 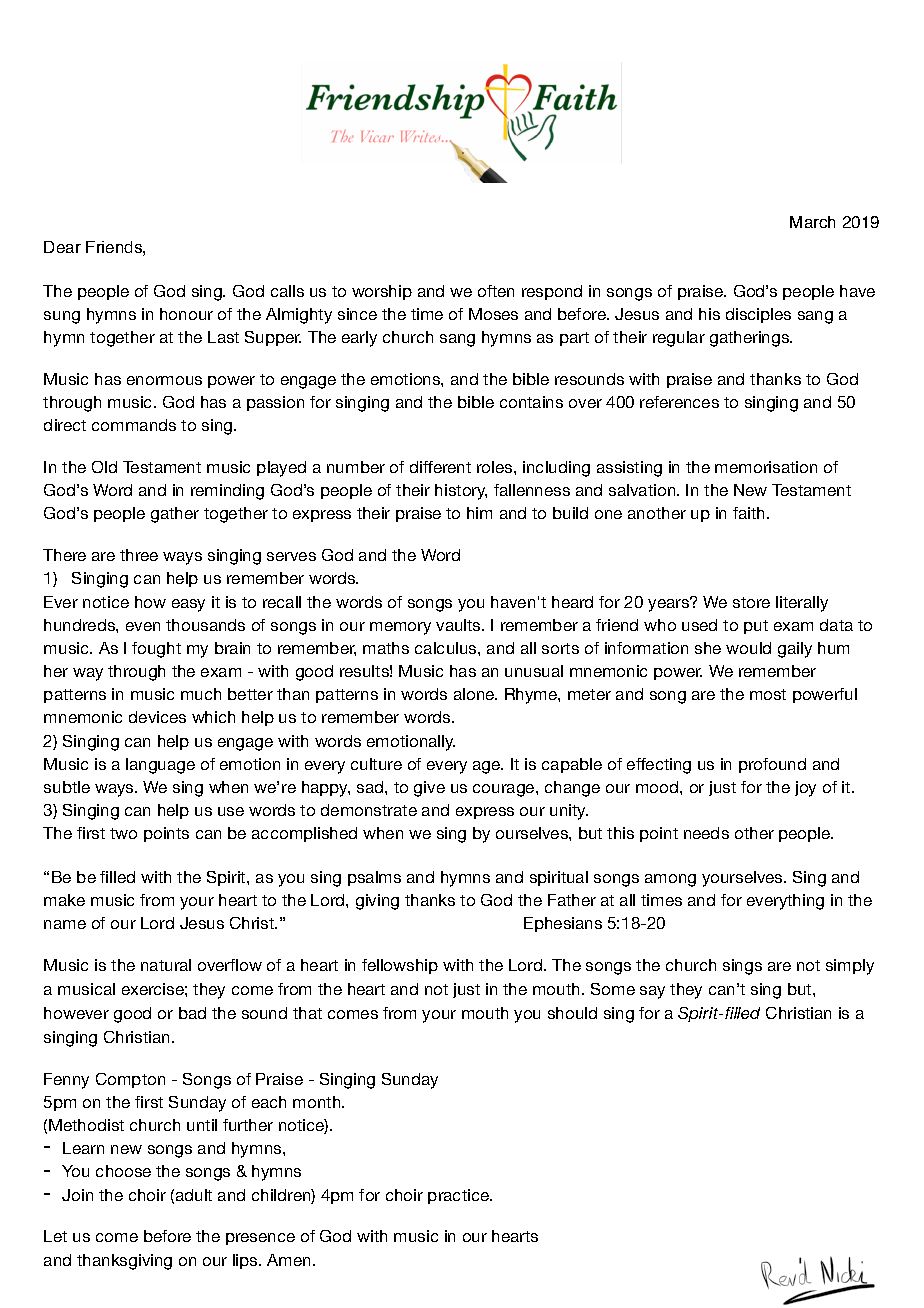 I want to click on simply, so click(x=850, y=967).
